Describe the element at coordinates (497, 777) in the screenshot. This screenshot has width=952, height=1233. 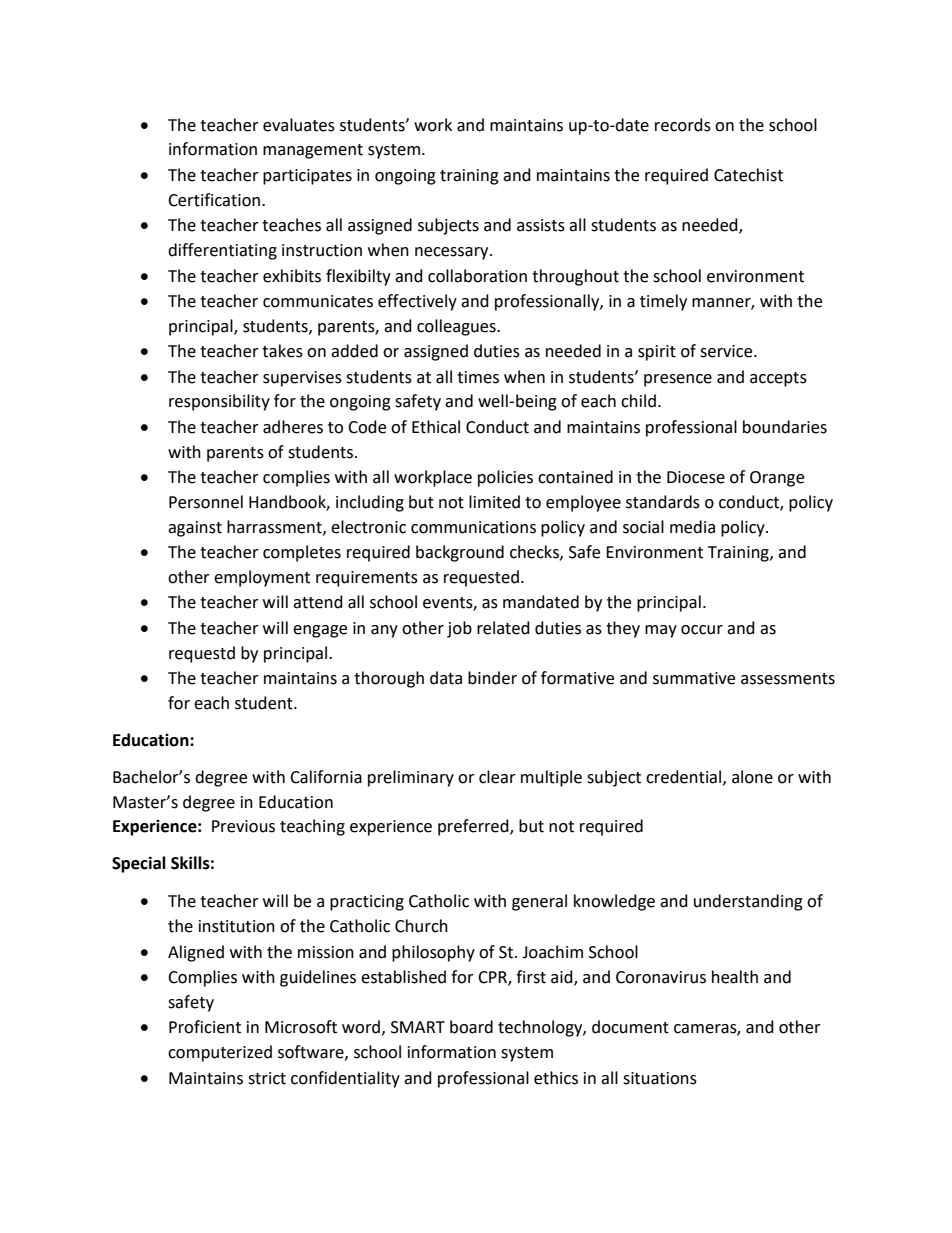
I see `clear` at that location.
